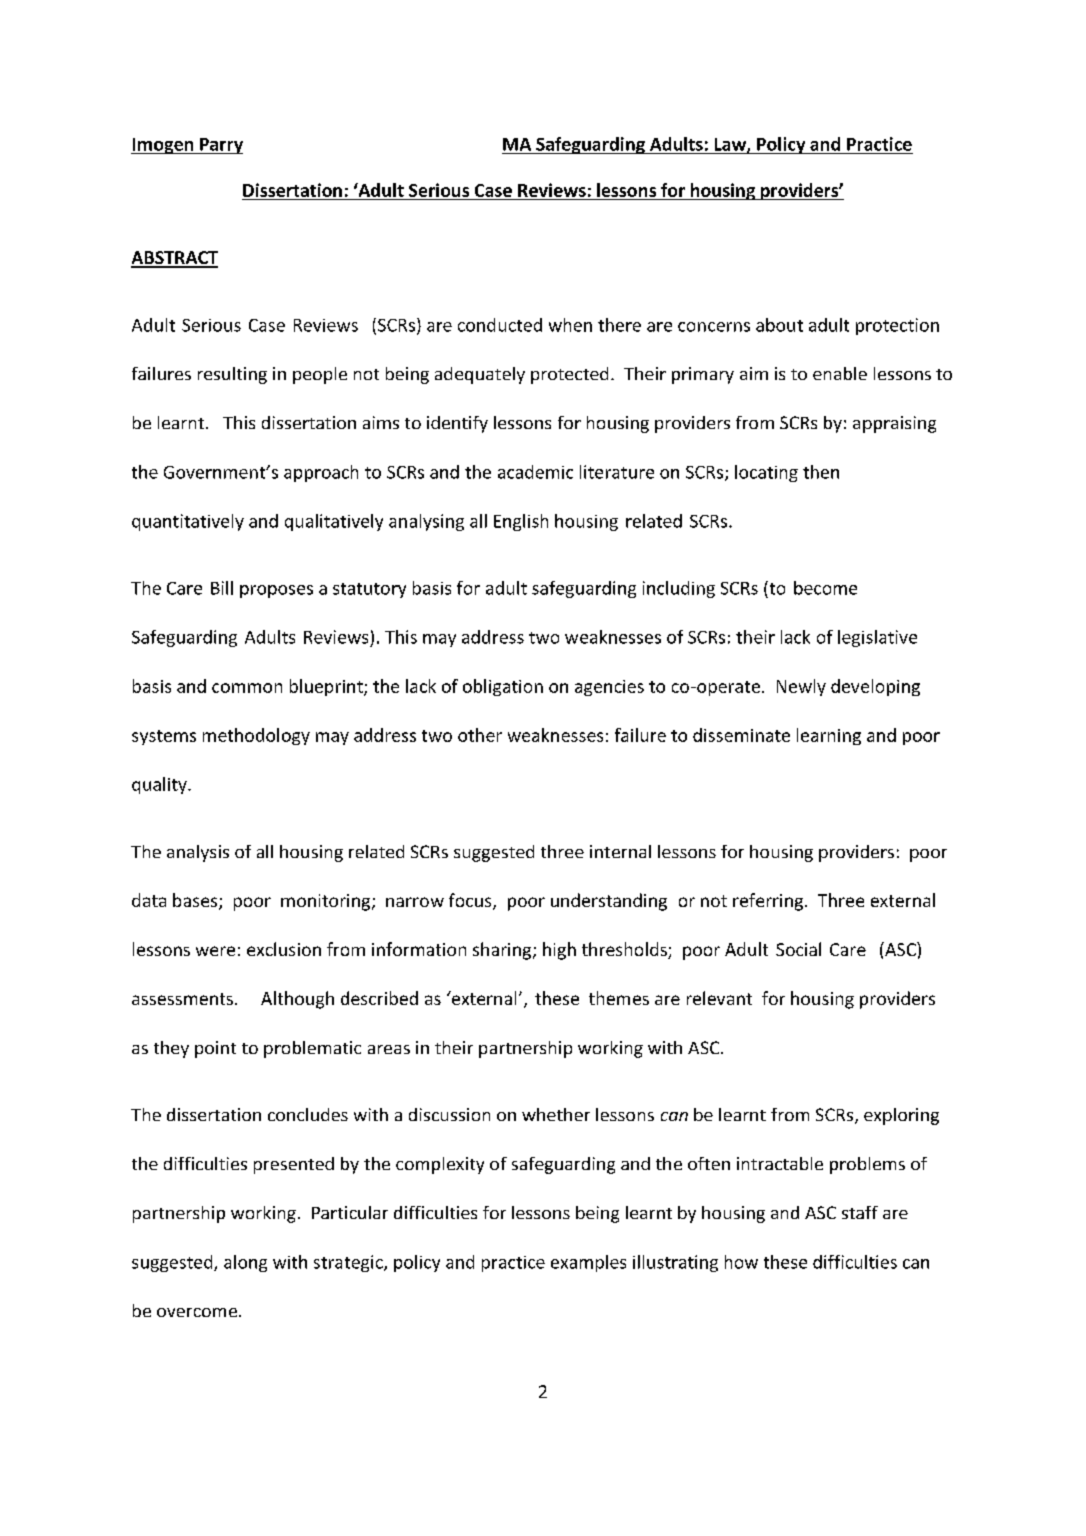 The image size is (1086, 1536). Describe the element at coordinates (503, 951) in the screenshot. I see `sharing` at that location.
